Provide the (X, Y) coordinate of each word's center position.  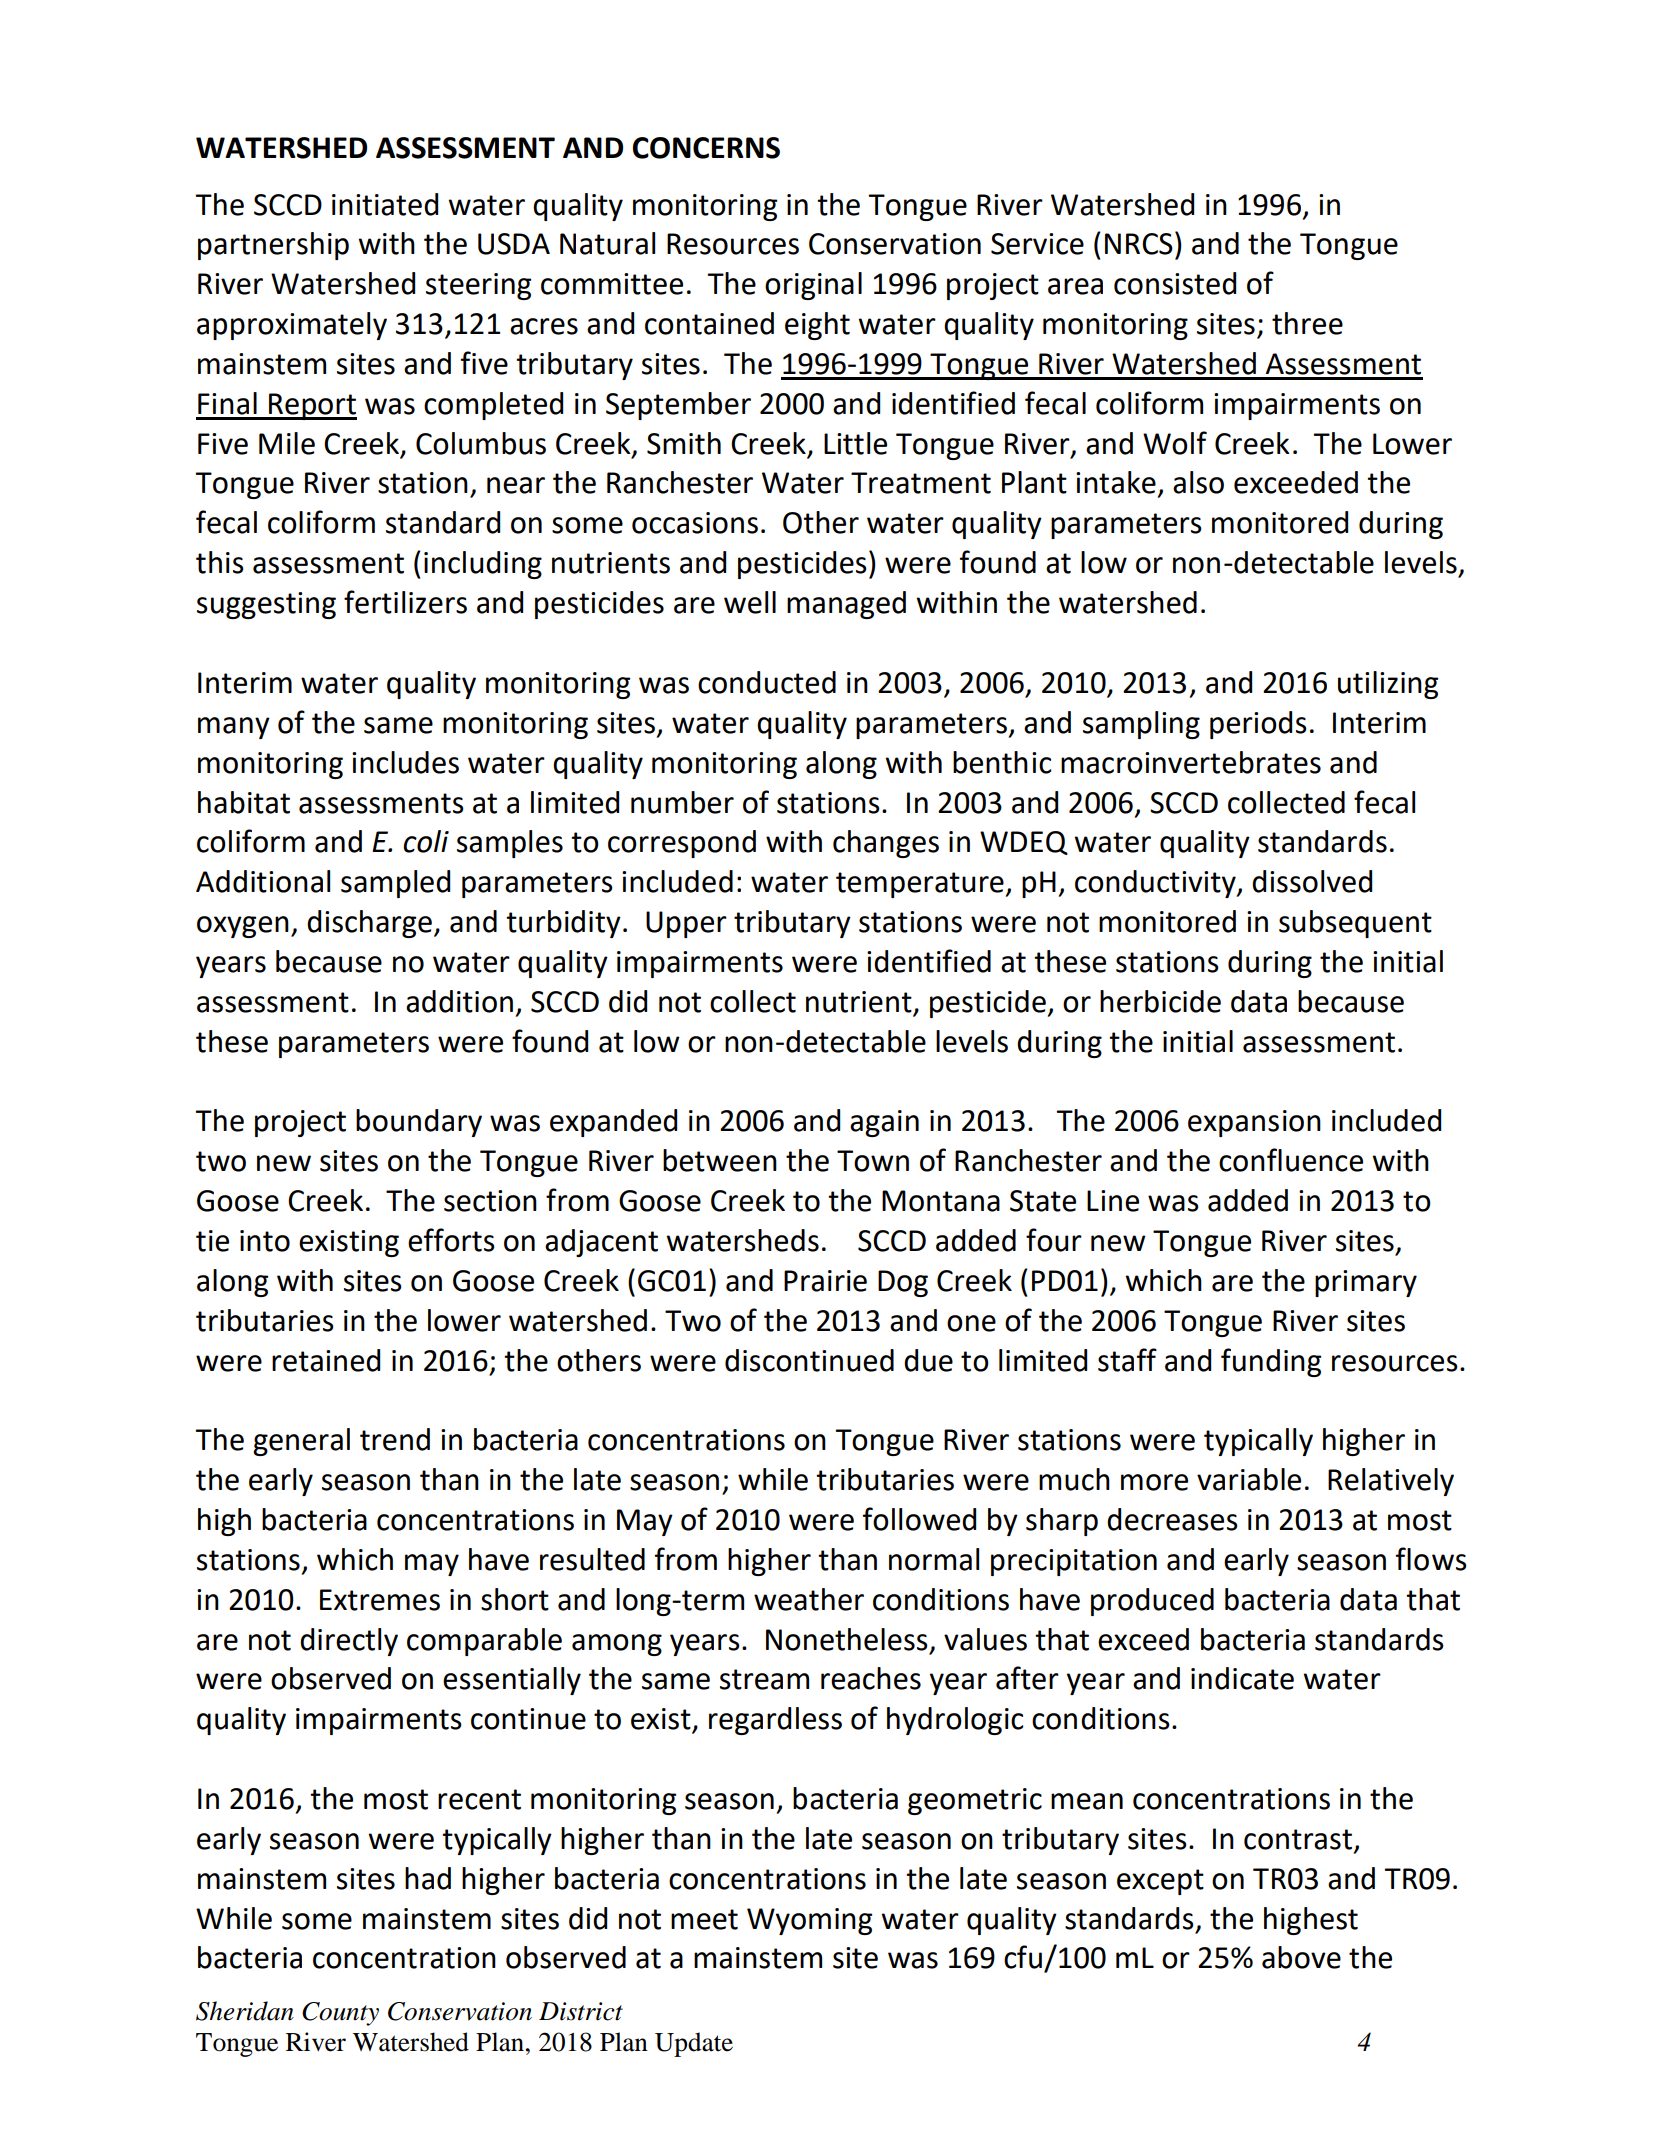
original (813, 286)
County (340, 2014)
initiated (385, 204)
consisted (1175, 283)
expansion (1254, 1123)
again (884, 1123)
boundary (419, 1123)
